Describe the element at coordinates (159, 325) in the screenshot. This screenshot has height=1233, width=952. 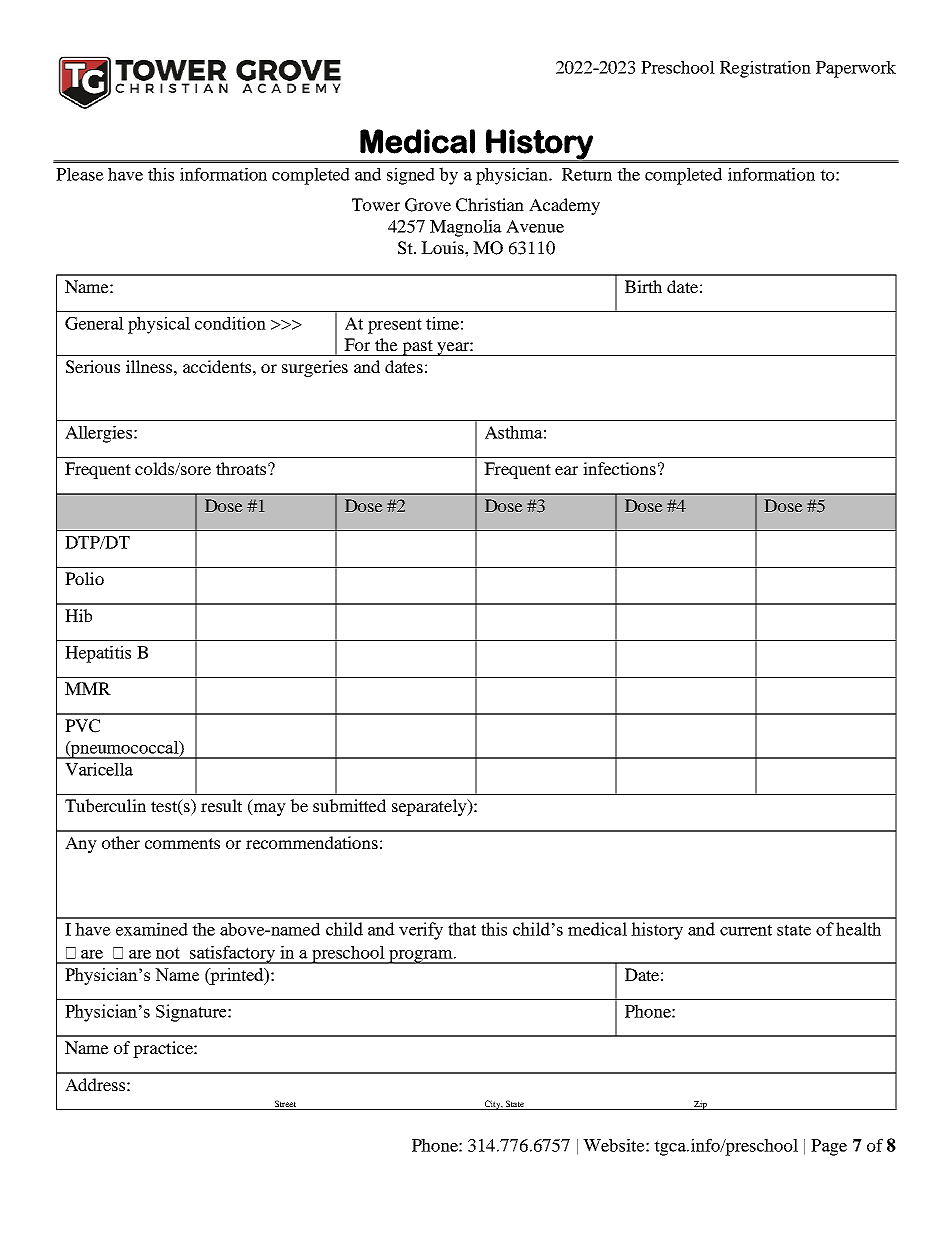
I see `physical` at that location.
